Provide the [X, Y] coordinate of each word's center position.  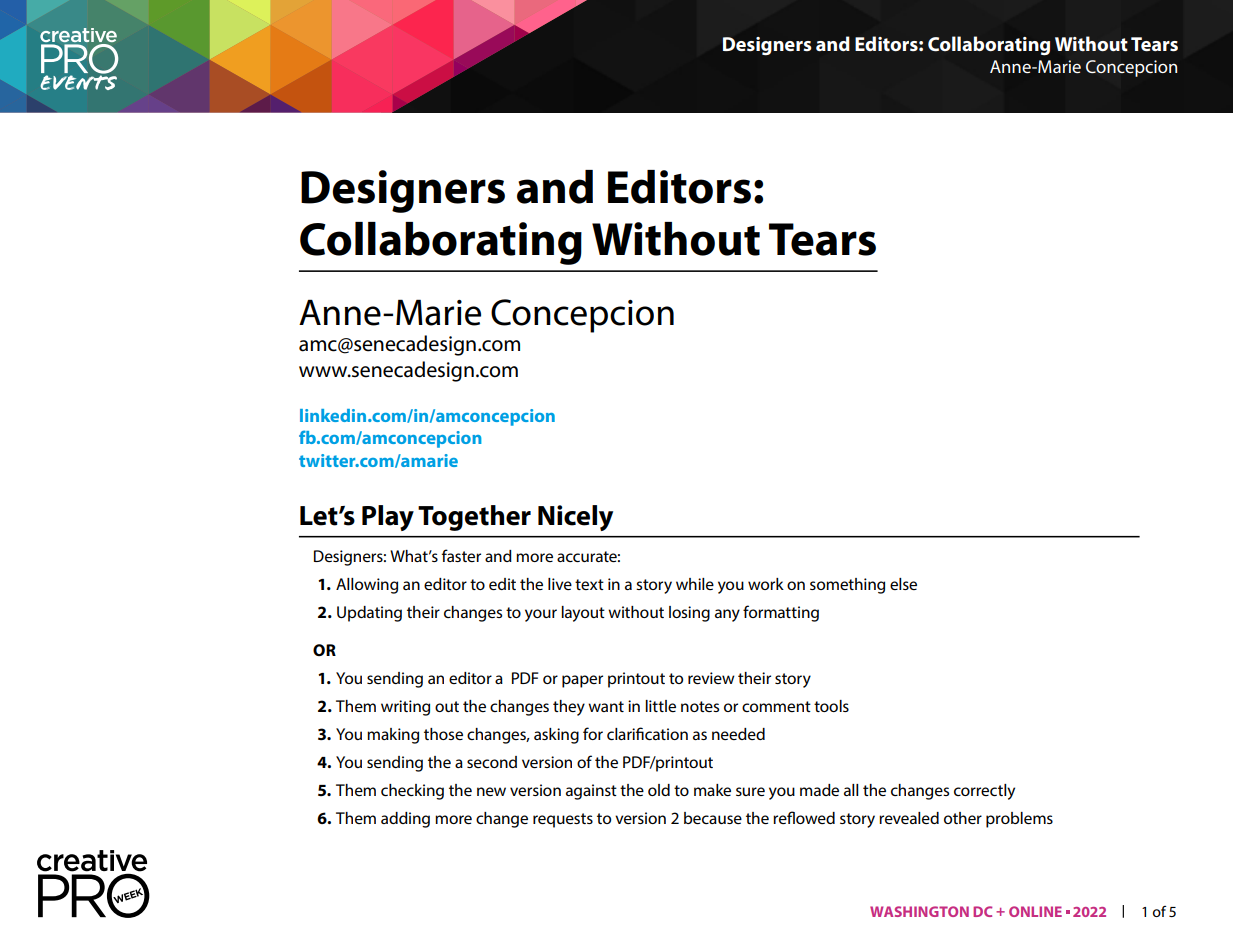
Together [474, 518]
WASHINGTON [919, 911]
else [903, 584]
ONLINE [1035, 911]
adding [405, 820]
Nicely [575, 518]
